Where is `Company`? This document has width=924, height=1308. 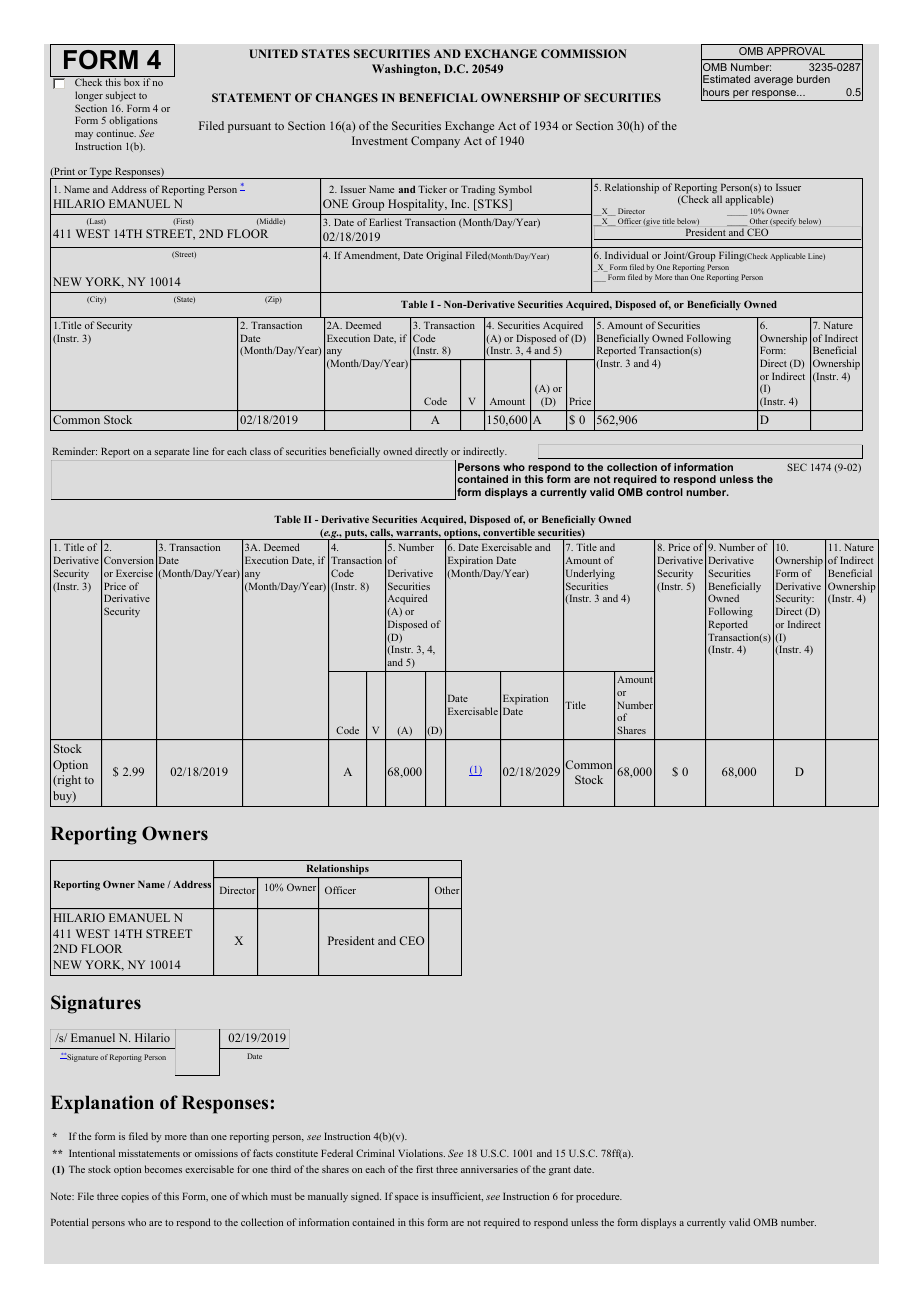
Company is located at coordinates (435, 142).
